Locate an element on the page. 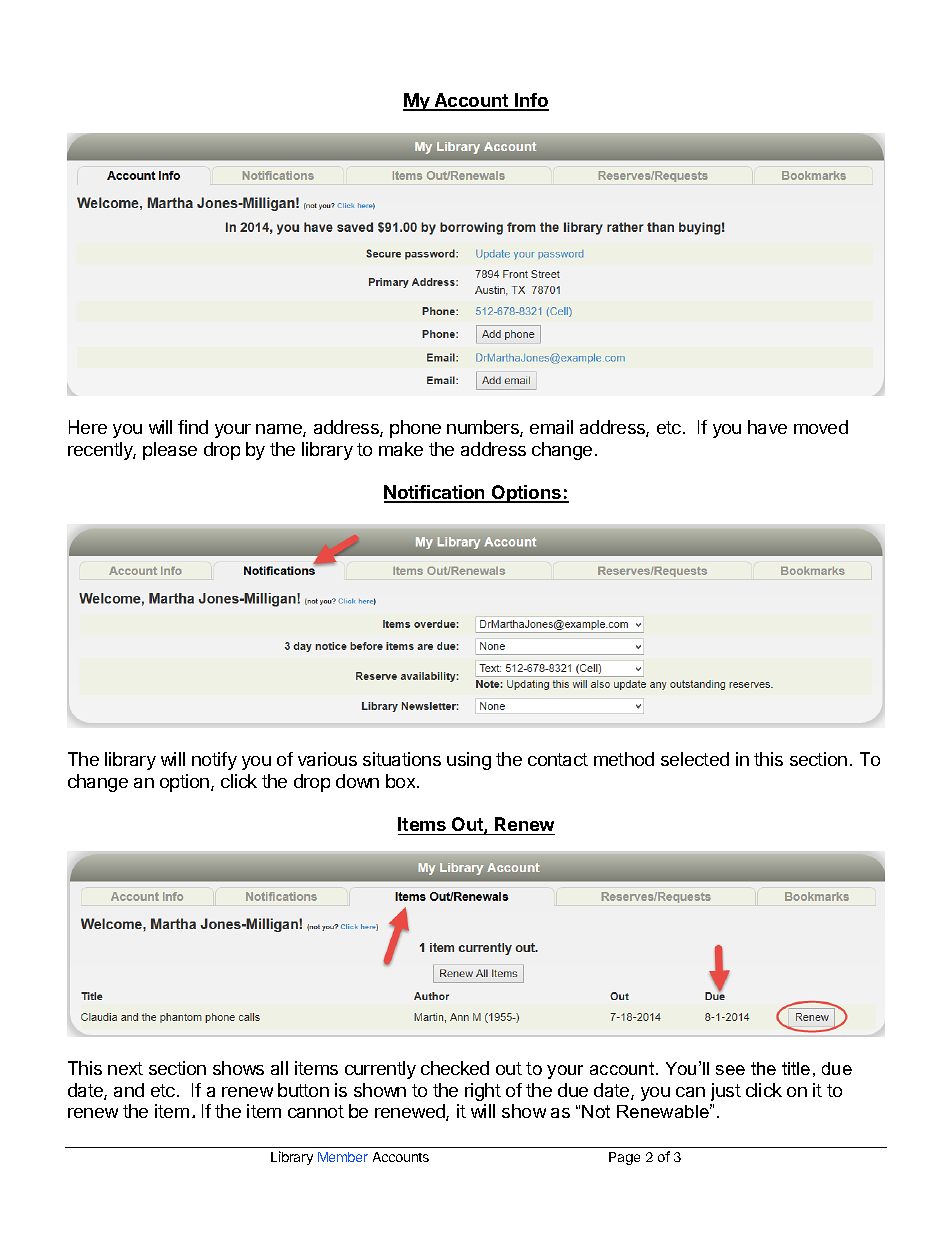 The height and width of the image is (1233, 952). right is located at coordinates (483, 1092).
